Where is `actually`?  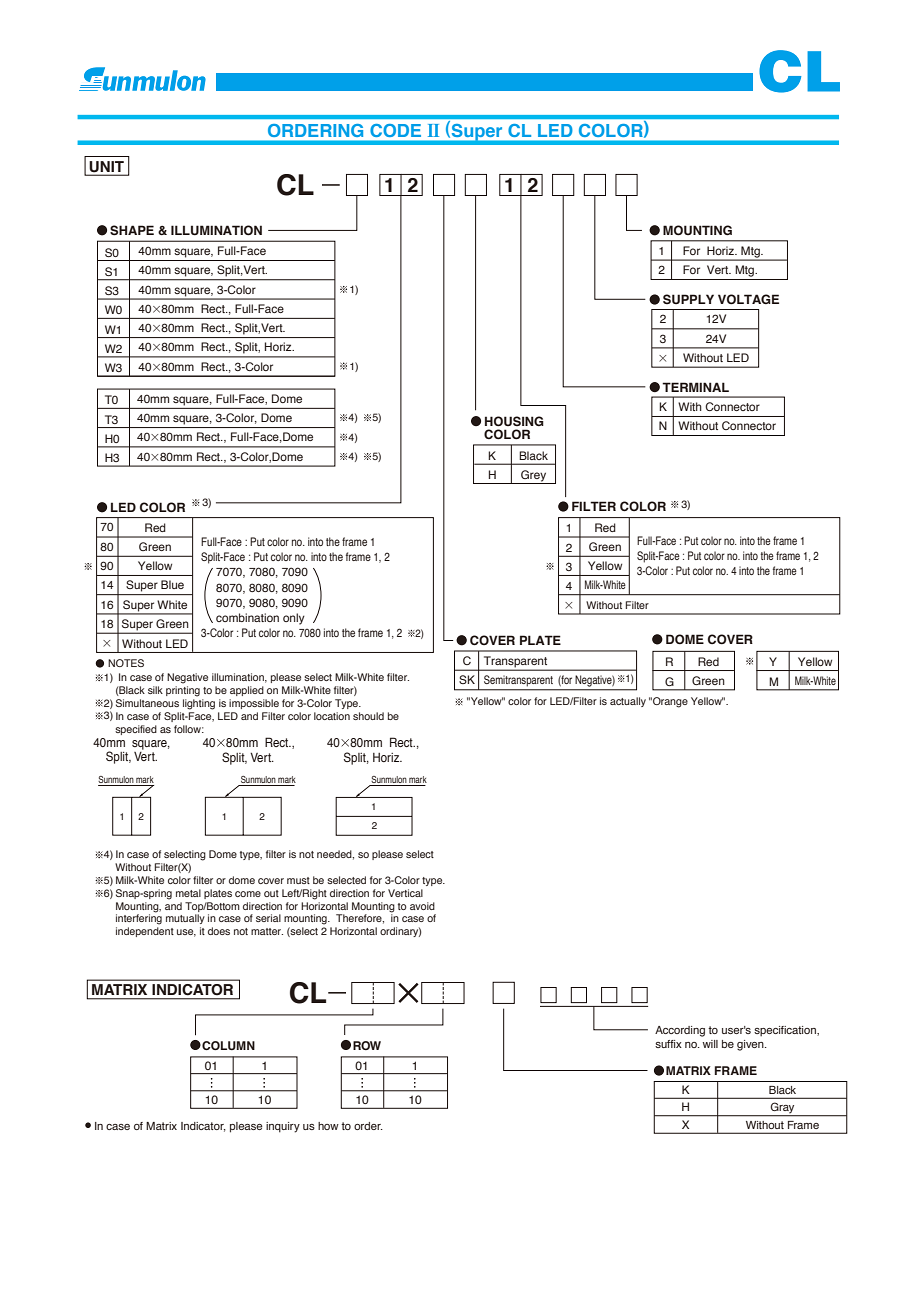 actually is located at coordinates (628, 702).
